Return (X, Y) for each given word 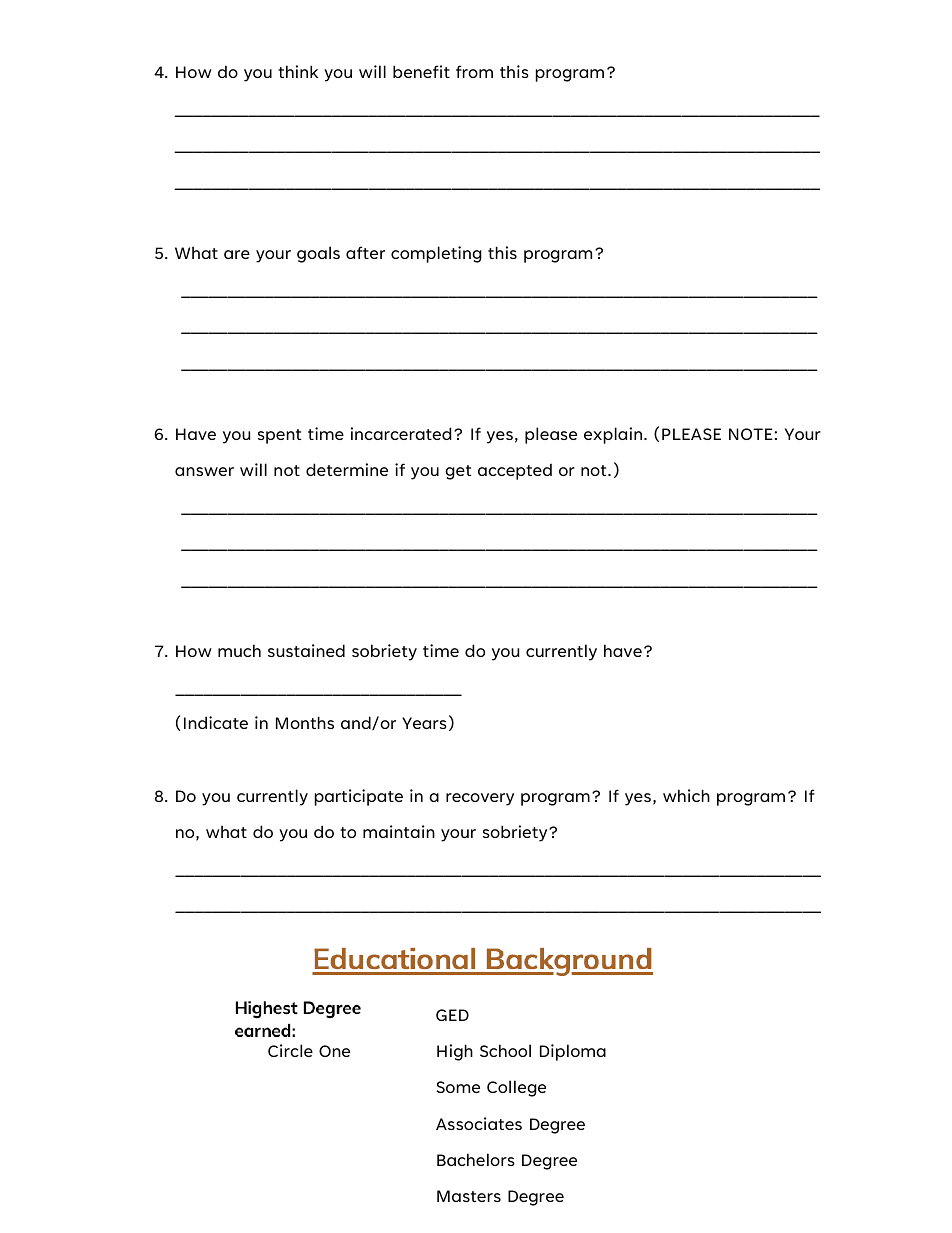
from (474, 71)
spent (279, 436)
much (239, 650)
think (298, 71)
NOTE (752, 434)
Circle (290, 1050)
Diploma (573, 1052)
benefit (421, 71)
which (686, 795)
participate (359, 797)
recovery (480, 799)
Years (424, 723)
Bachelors (476, 1159)
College (516, 1088)
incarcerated (401, 433)
